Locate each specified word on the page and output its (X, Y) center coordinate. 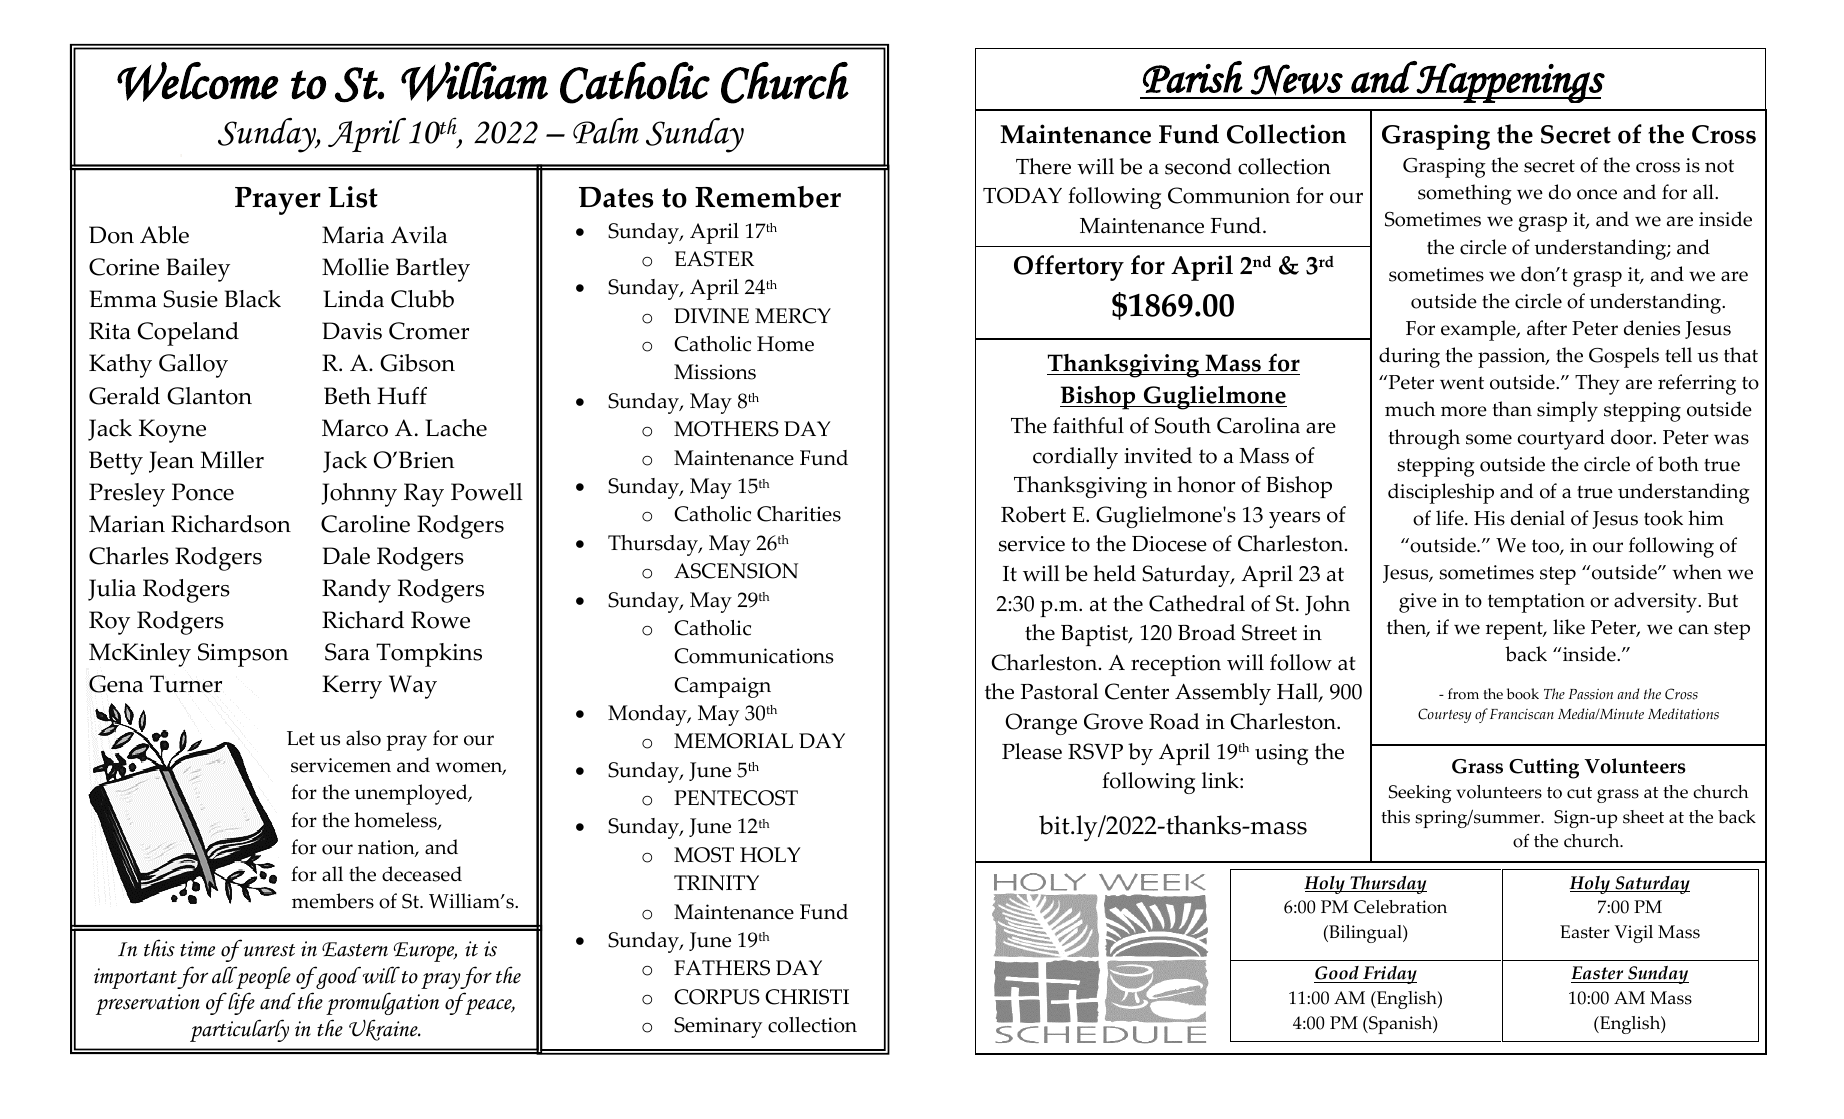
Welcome (198, 82)
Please (1032, 751)
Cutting (1544, 768)
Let (301, 738)
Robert (1033, 514)
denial (1538, 518)
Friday (1389, 975)
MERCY (793, 316)
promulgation (382, 1003)
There (1043, 166)
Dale (346, 556)
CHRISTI (807, 997)
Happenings (1510, 82)
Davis (352, 331)
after (1547, 328)
